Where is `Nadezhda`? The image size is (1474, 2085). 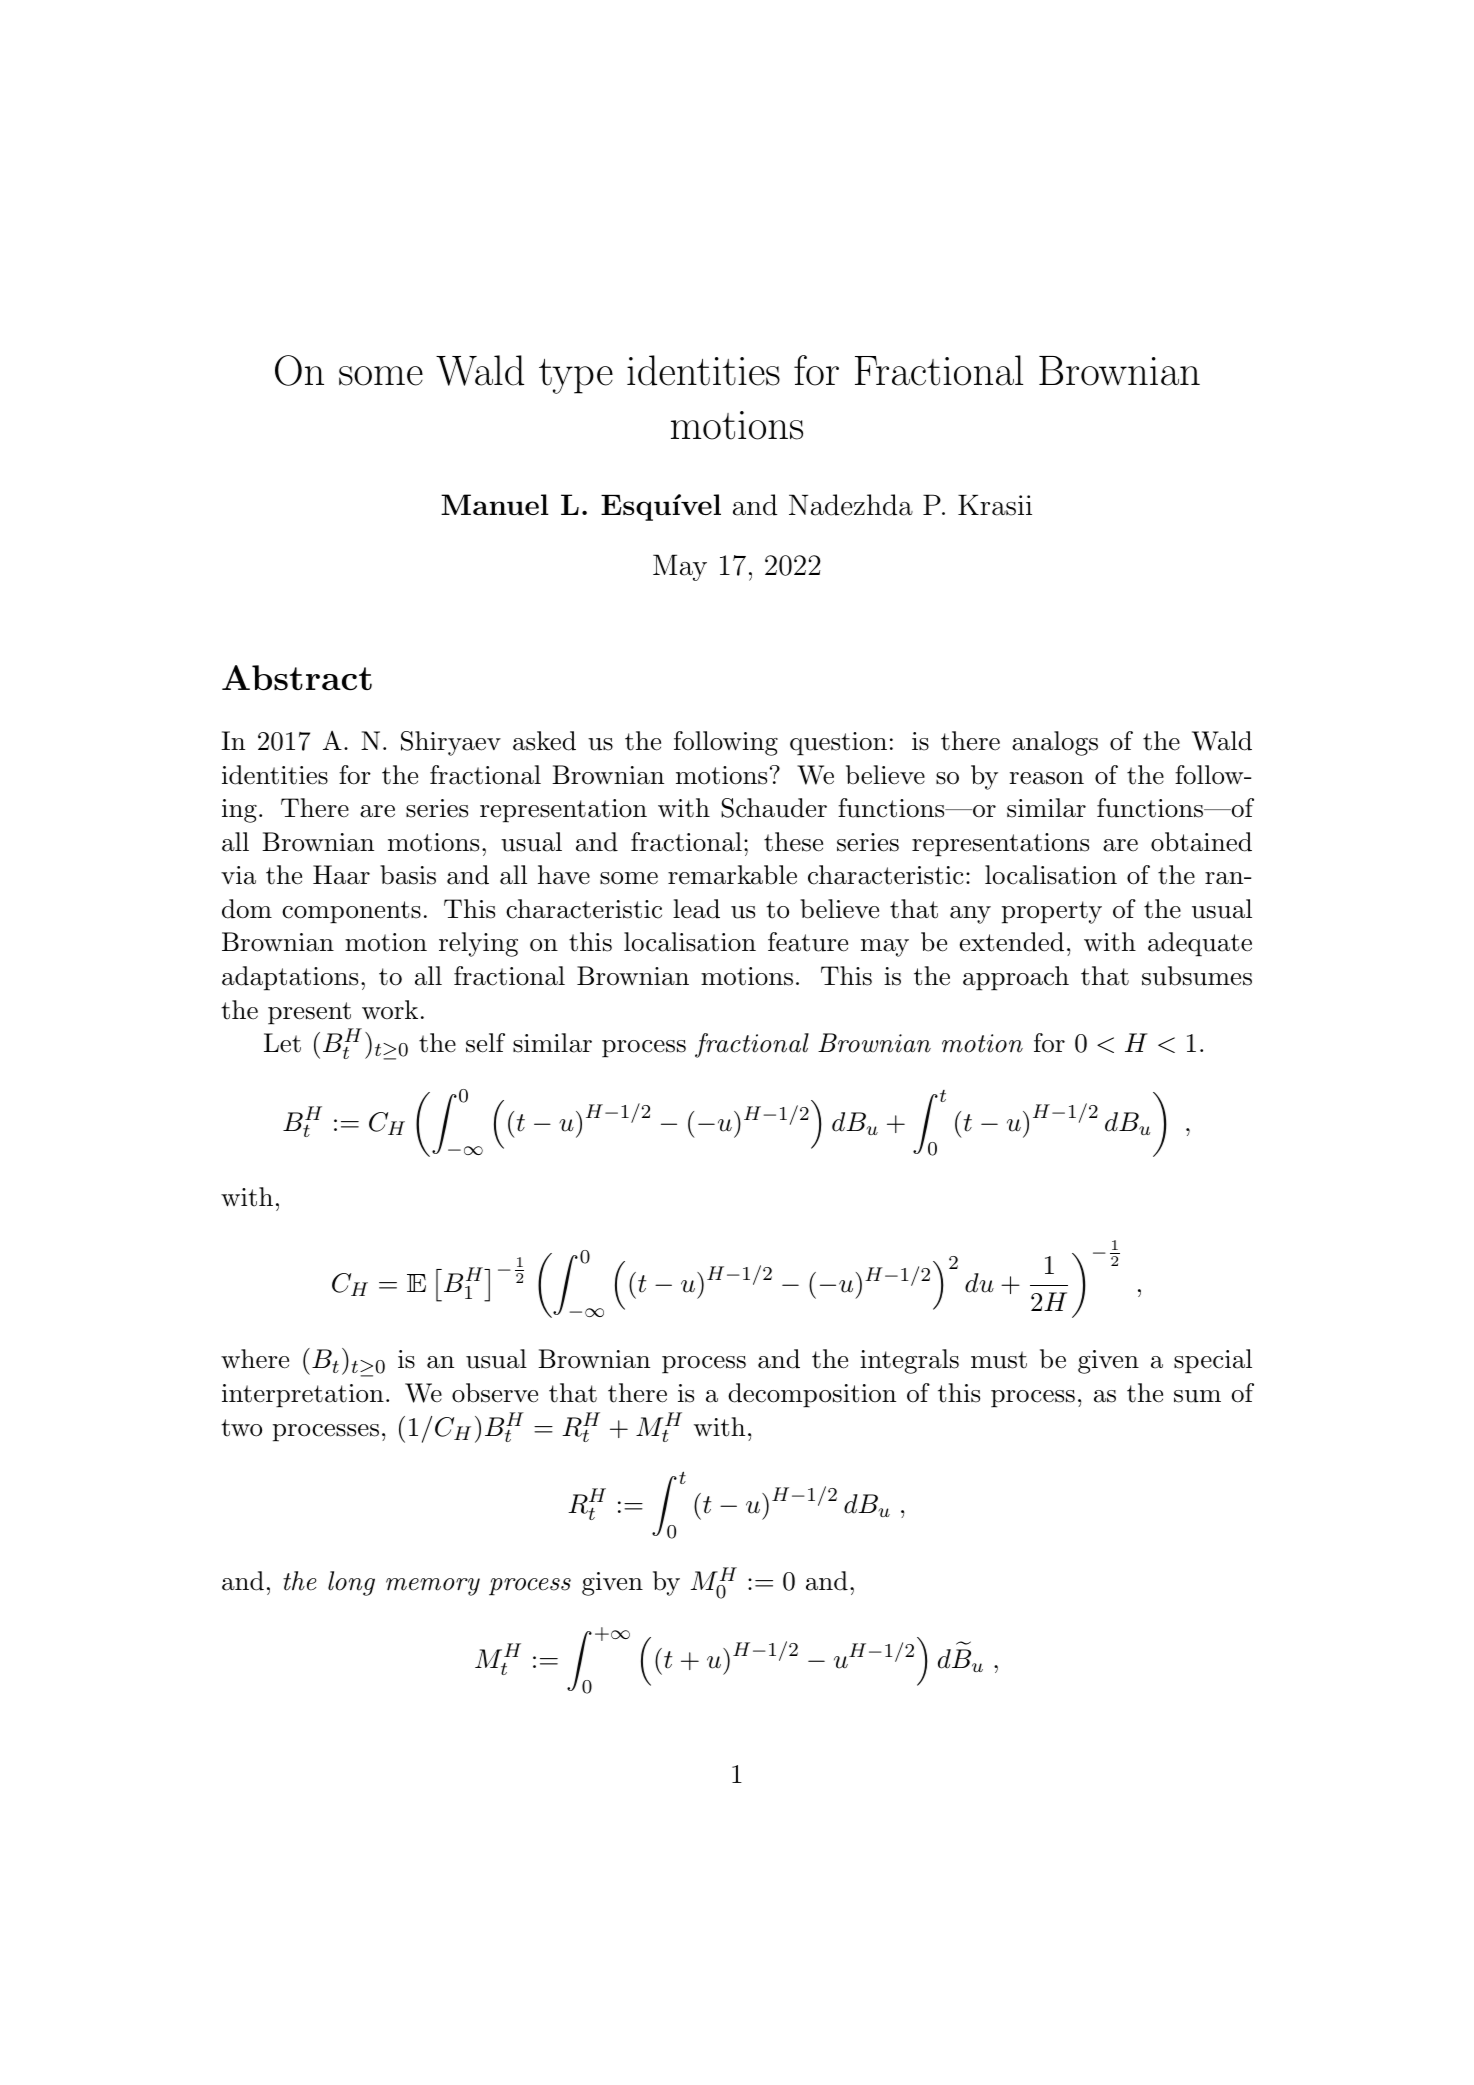
Nadezhda is located at coordinates (851, 505).
